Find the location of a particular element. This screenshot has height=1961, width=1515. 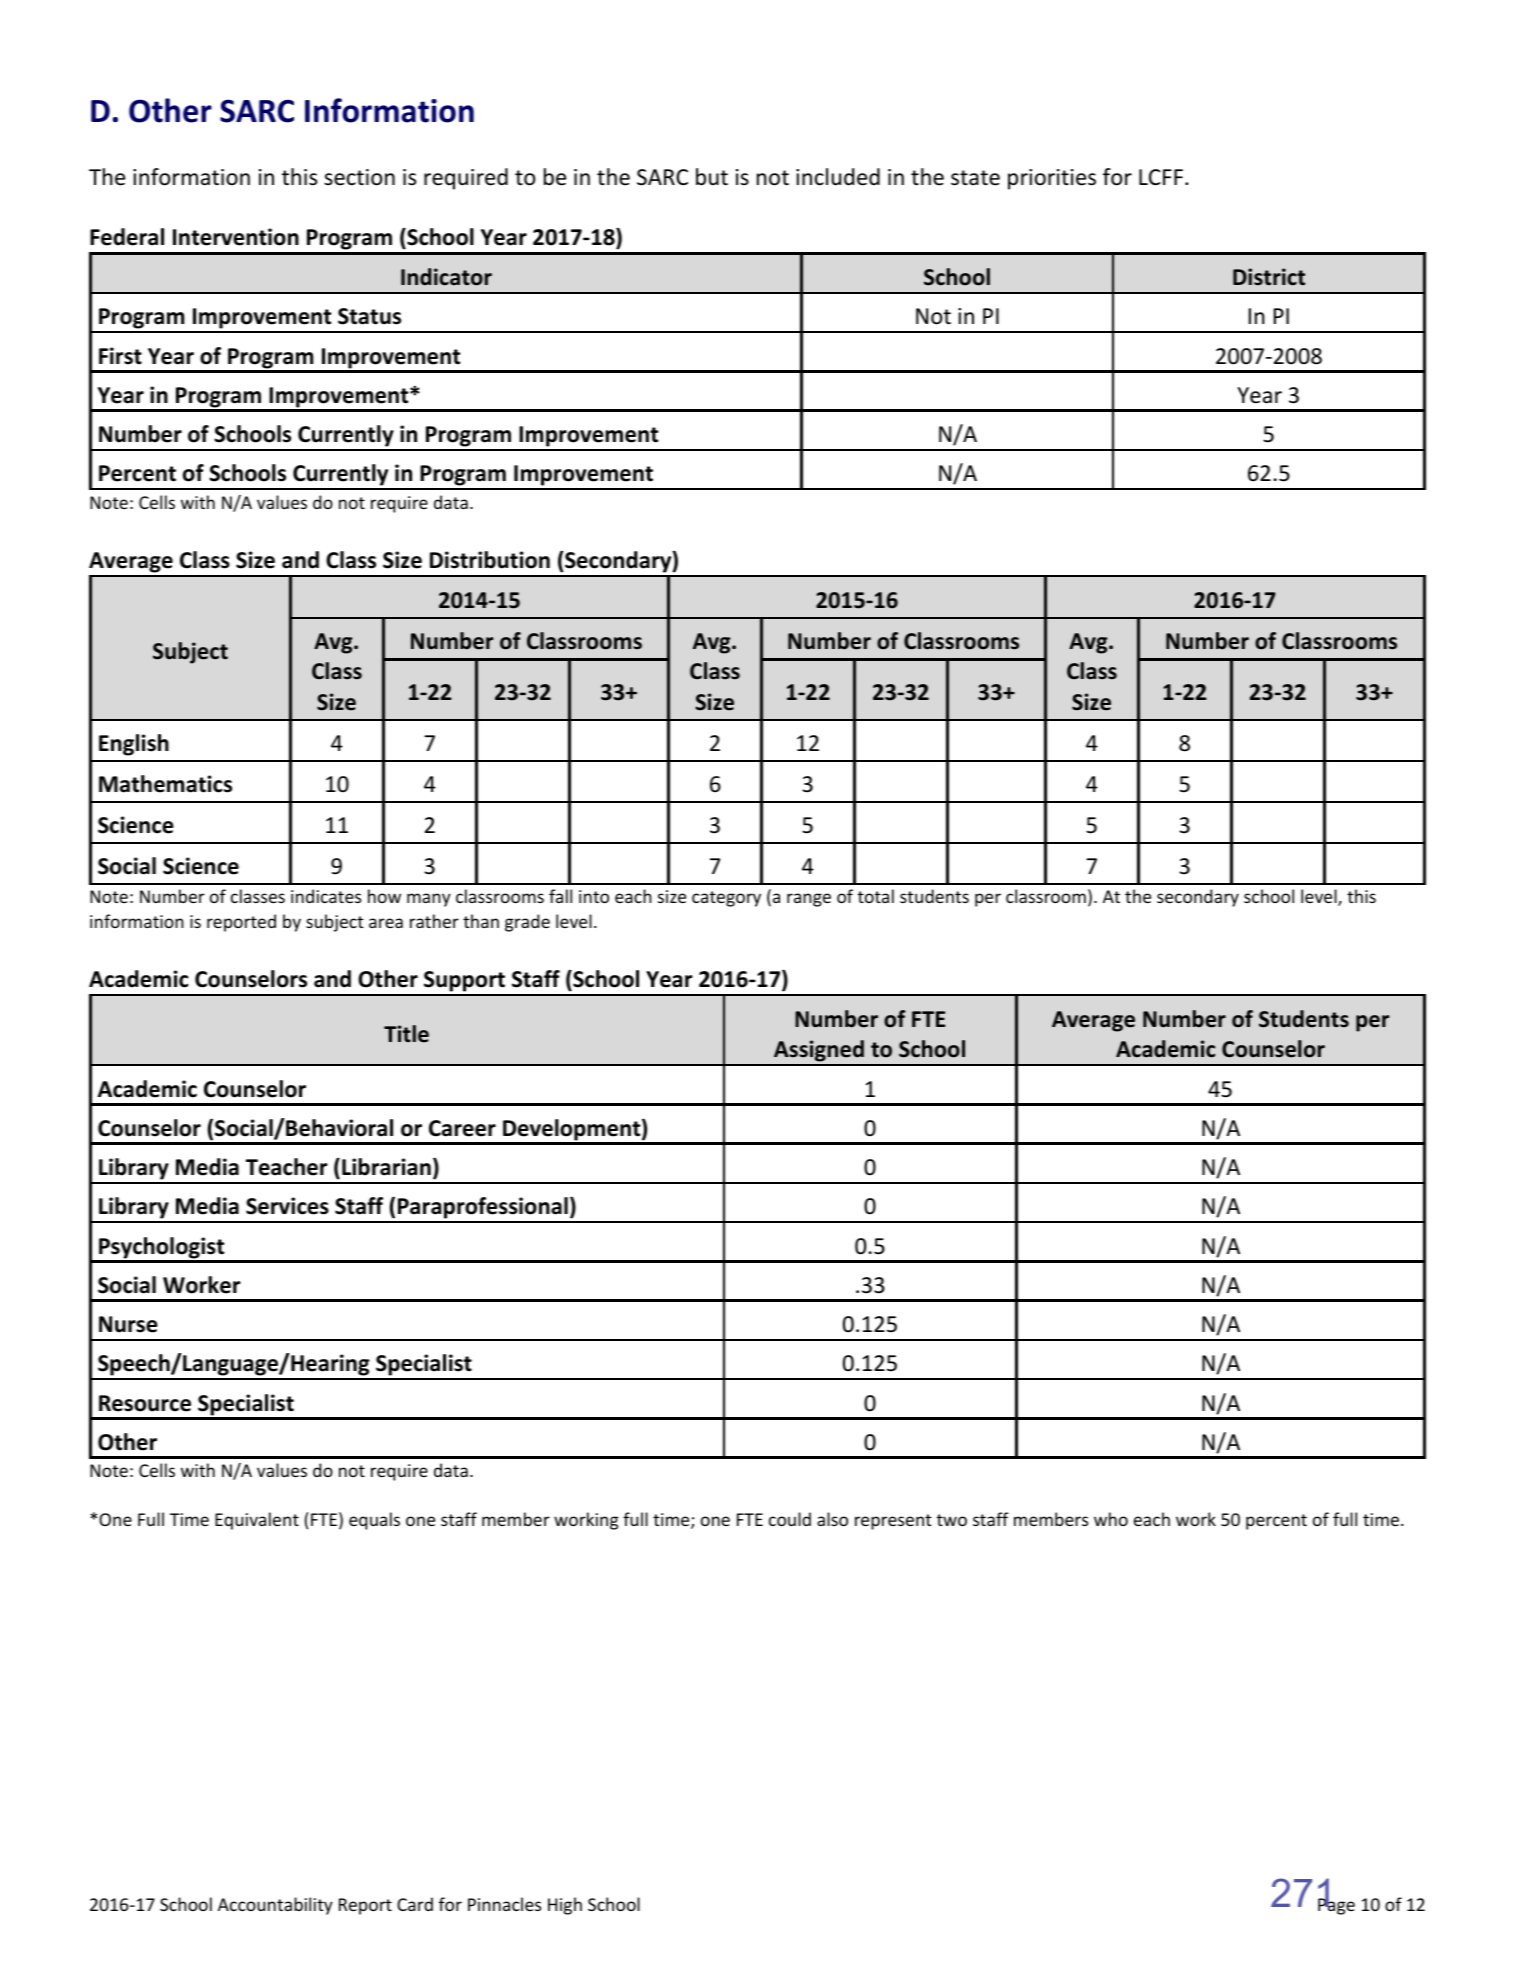

Accountability is located at coordinates (275, 1906).
